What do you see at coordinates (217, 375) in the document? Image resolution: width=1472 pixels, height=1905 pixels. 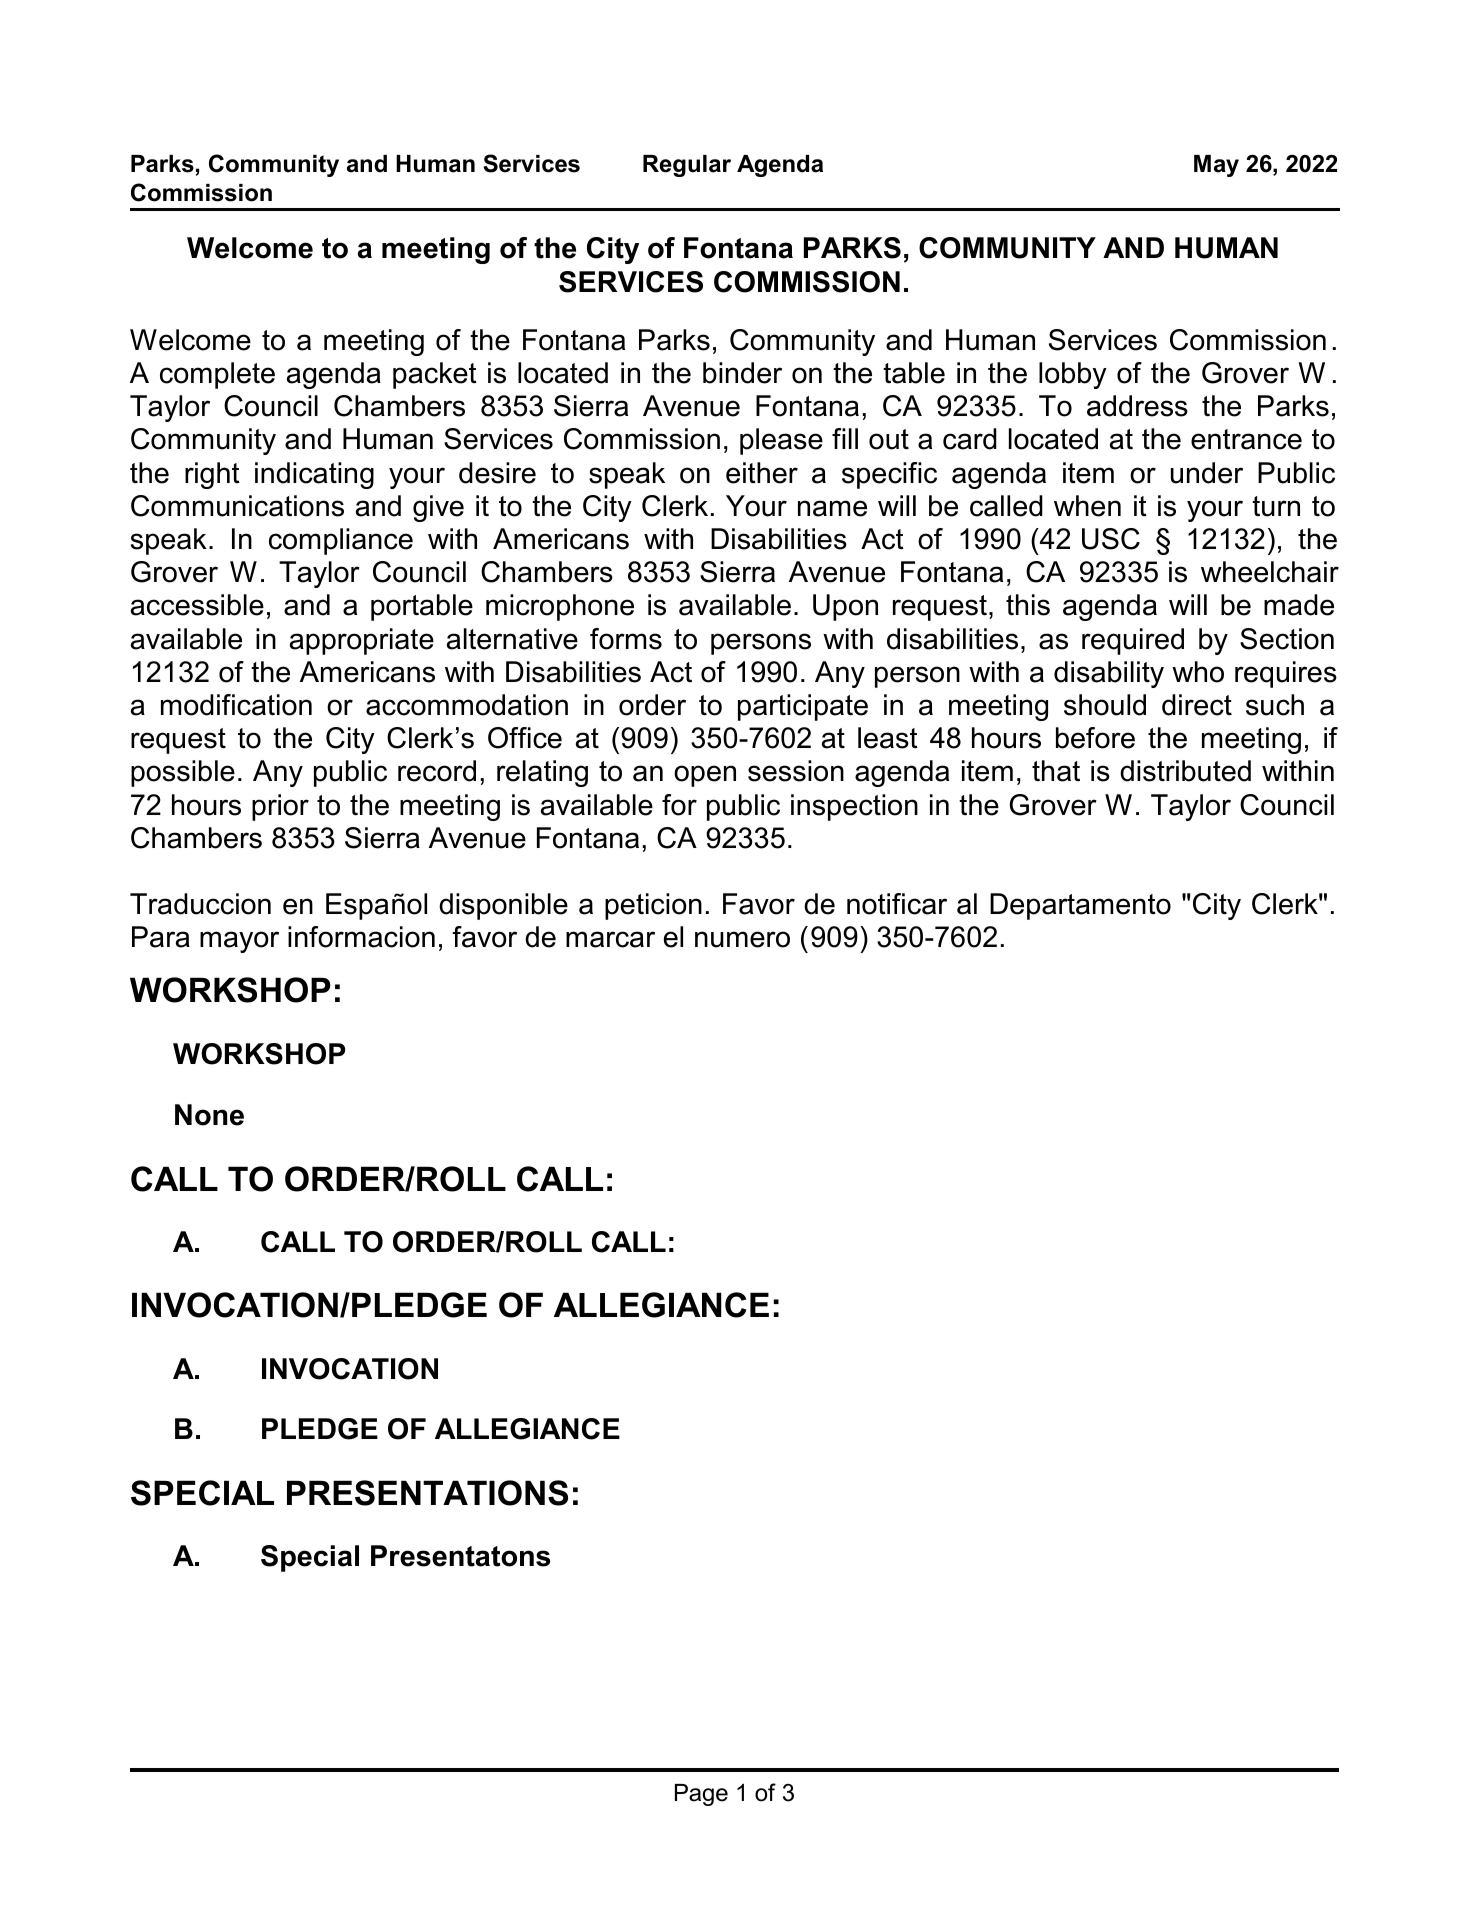 I see `complete` at bounding box center [217, 375].
